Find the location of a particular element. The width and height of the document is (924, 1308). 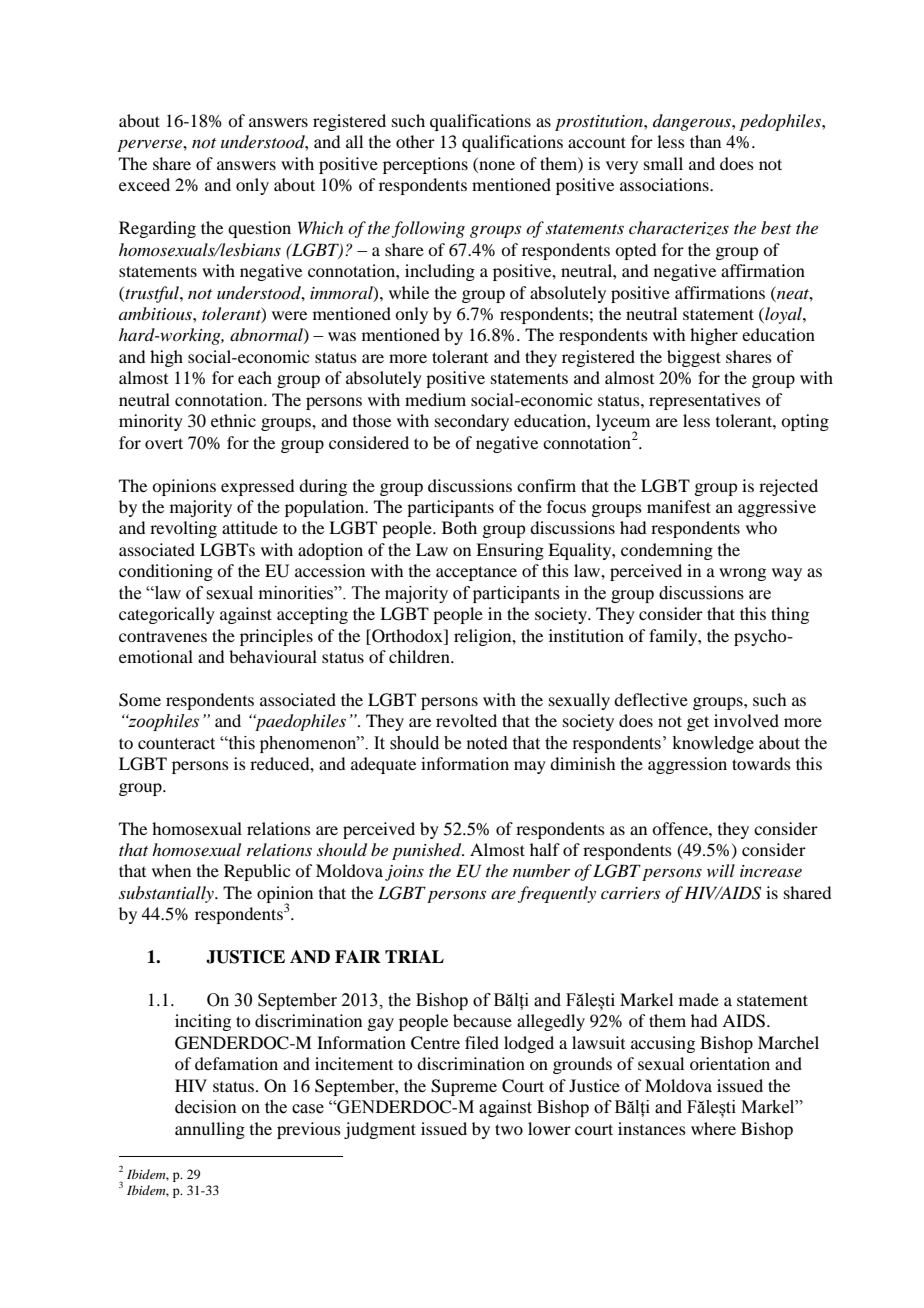

thing is located at coordinates (790, 615).
